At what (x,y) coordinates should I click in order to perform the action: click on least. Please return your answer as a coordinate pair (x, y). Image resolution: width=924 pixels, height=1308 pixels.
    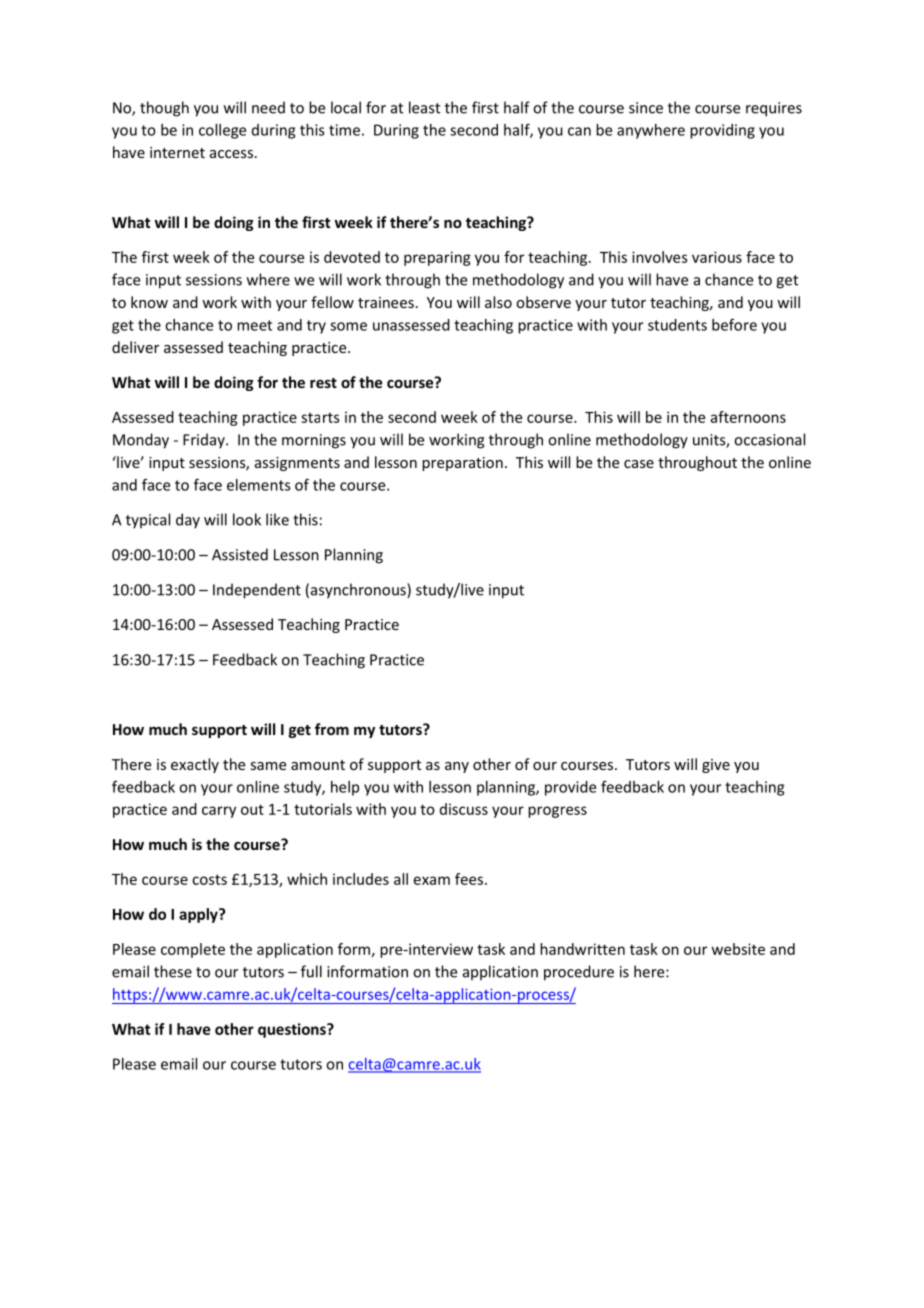
    Looking at the image, I should click on (424, 107).
